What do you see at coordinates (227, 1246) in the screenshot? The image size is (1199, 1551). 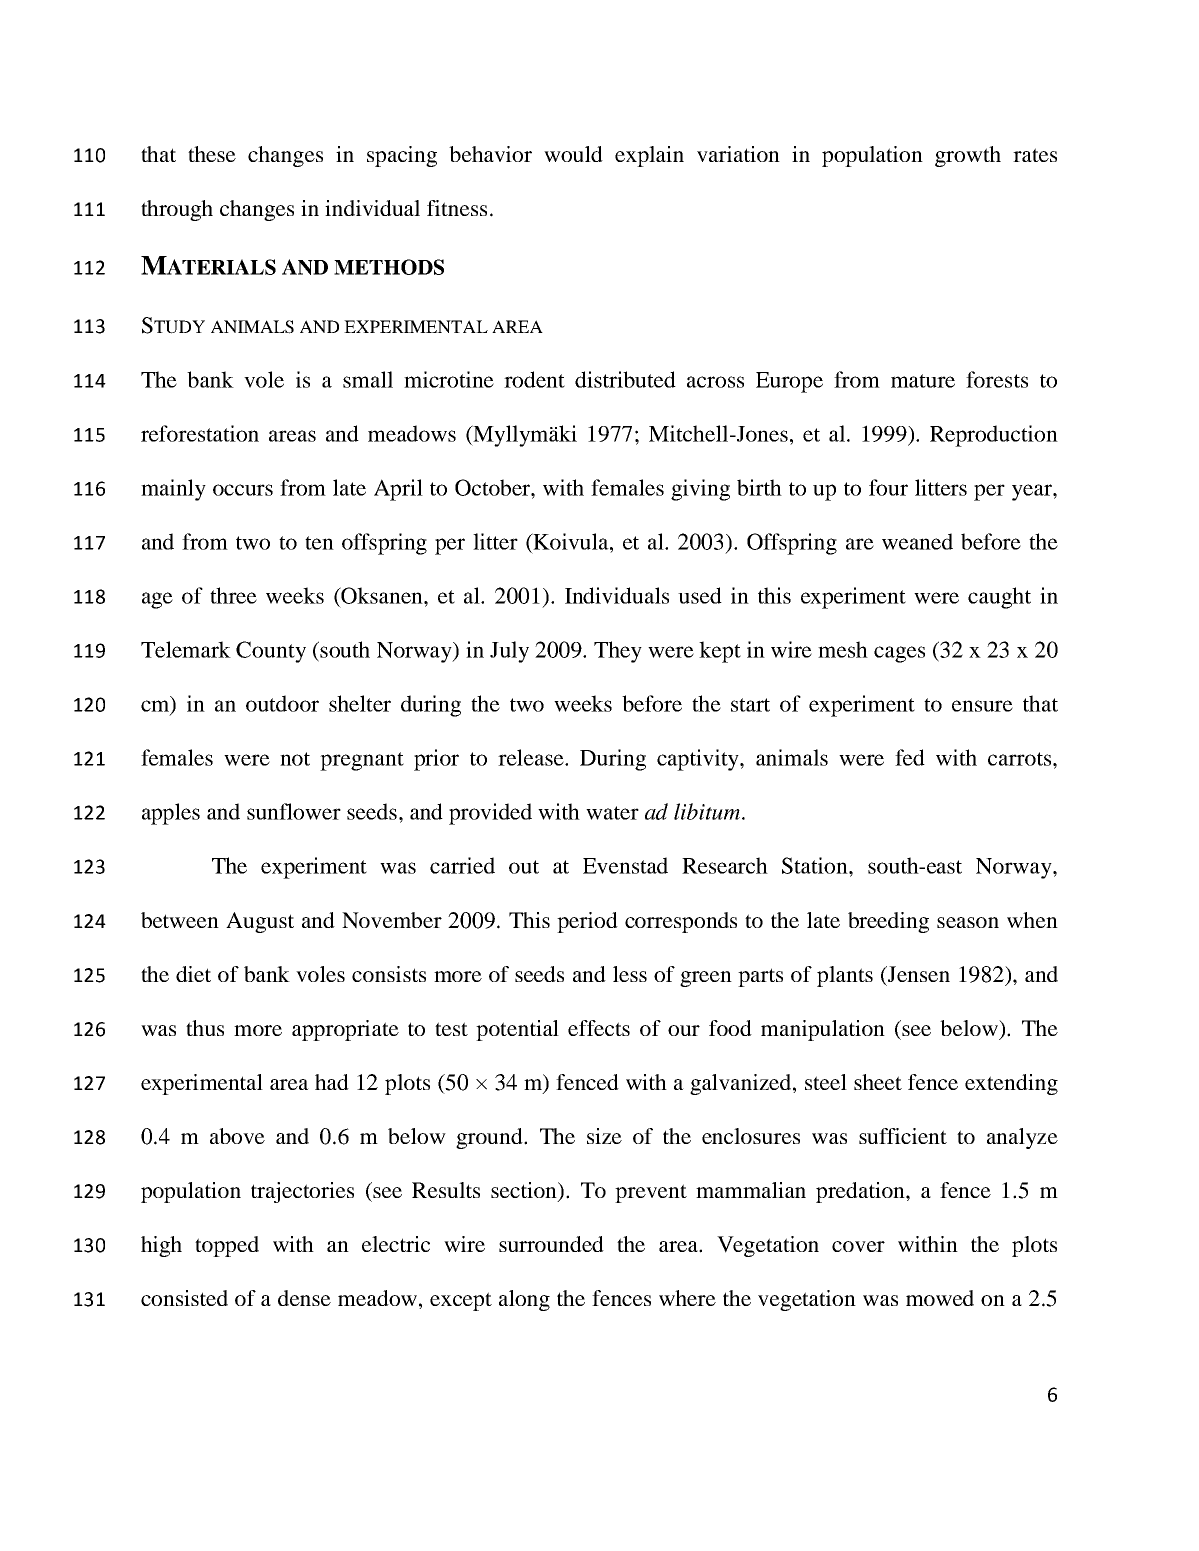 I see `topped` at bounding box center [227, 1246].
